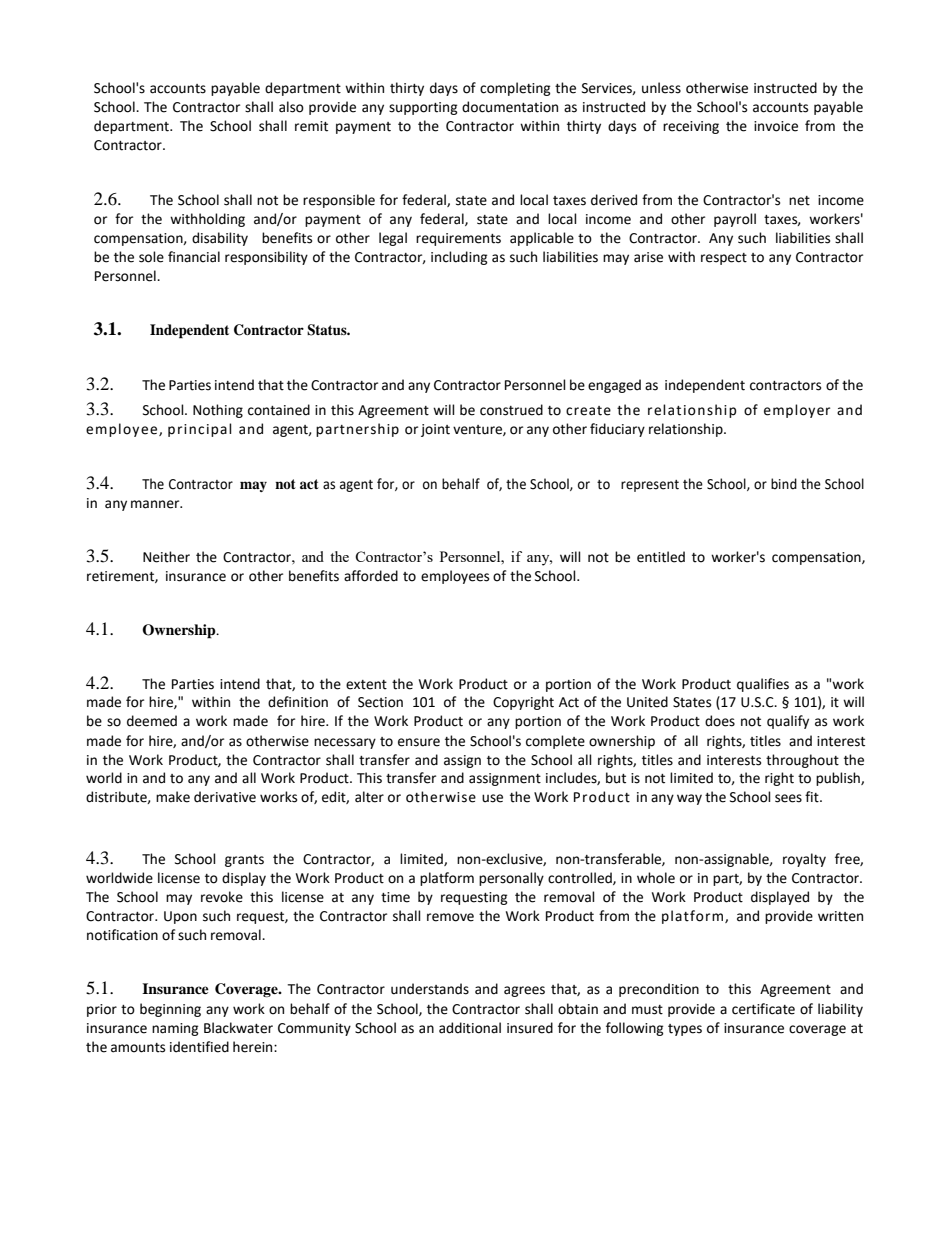  I want to click on invoice, so click(776, 126).
